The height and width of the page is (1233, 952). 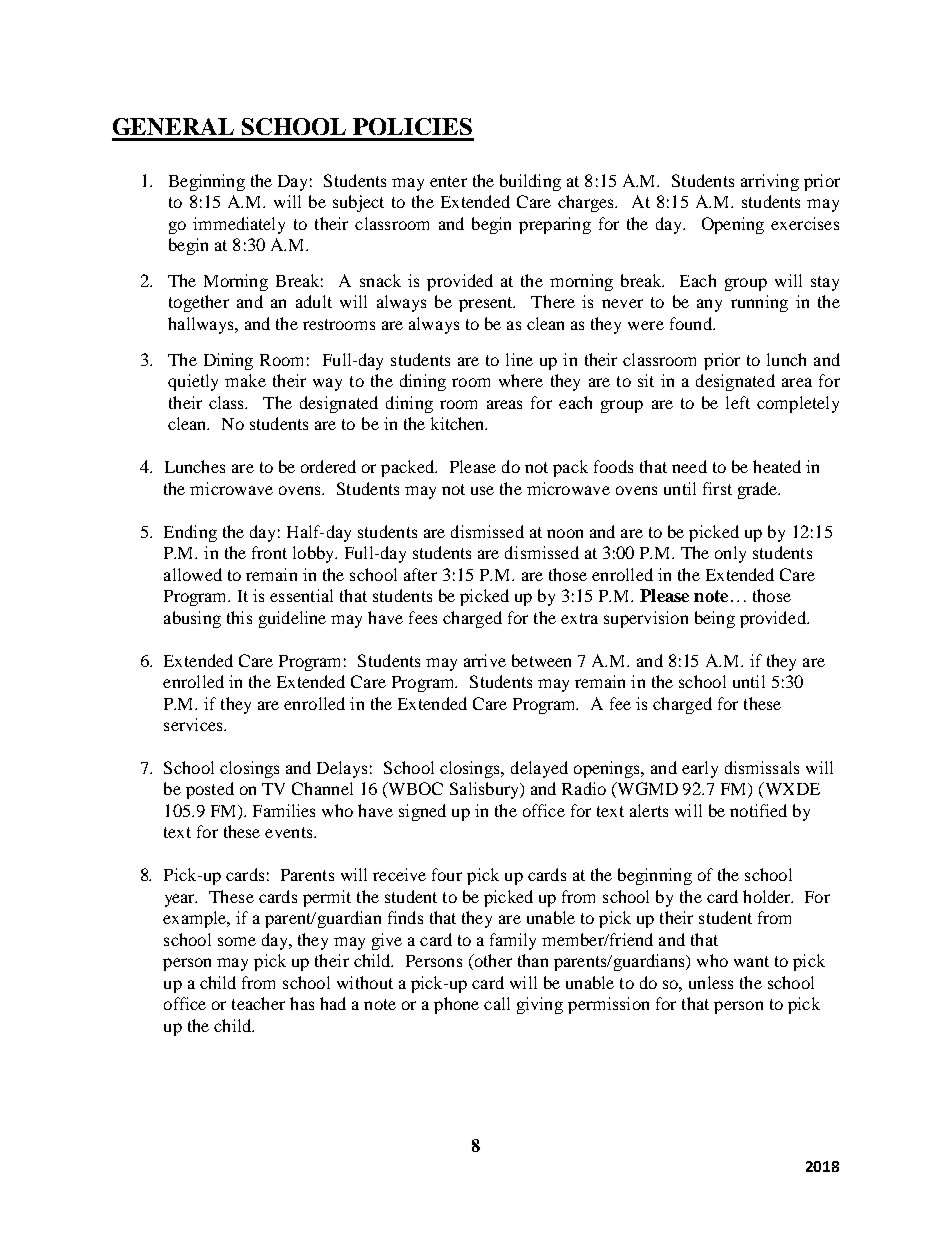 What do you see at coordinates (482, 490) in the page?
I see `use` at bounding box center [482, 490].
